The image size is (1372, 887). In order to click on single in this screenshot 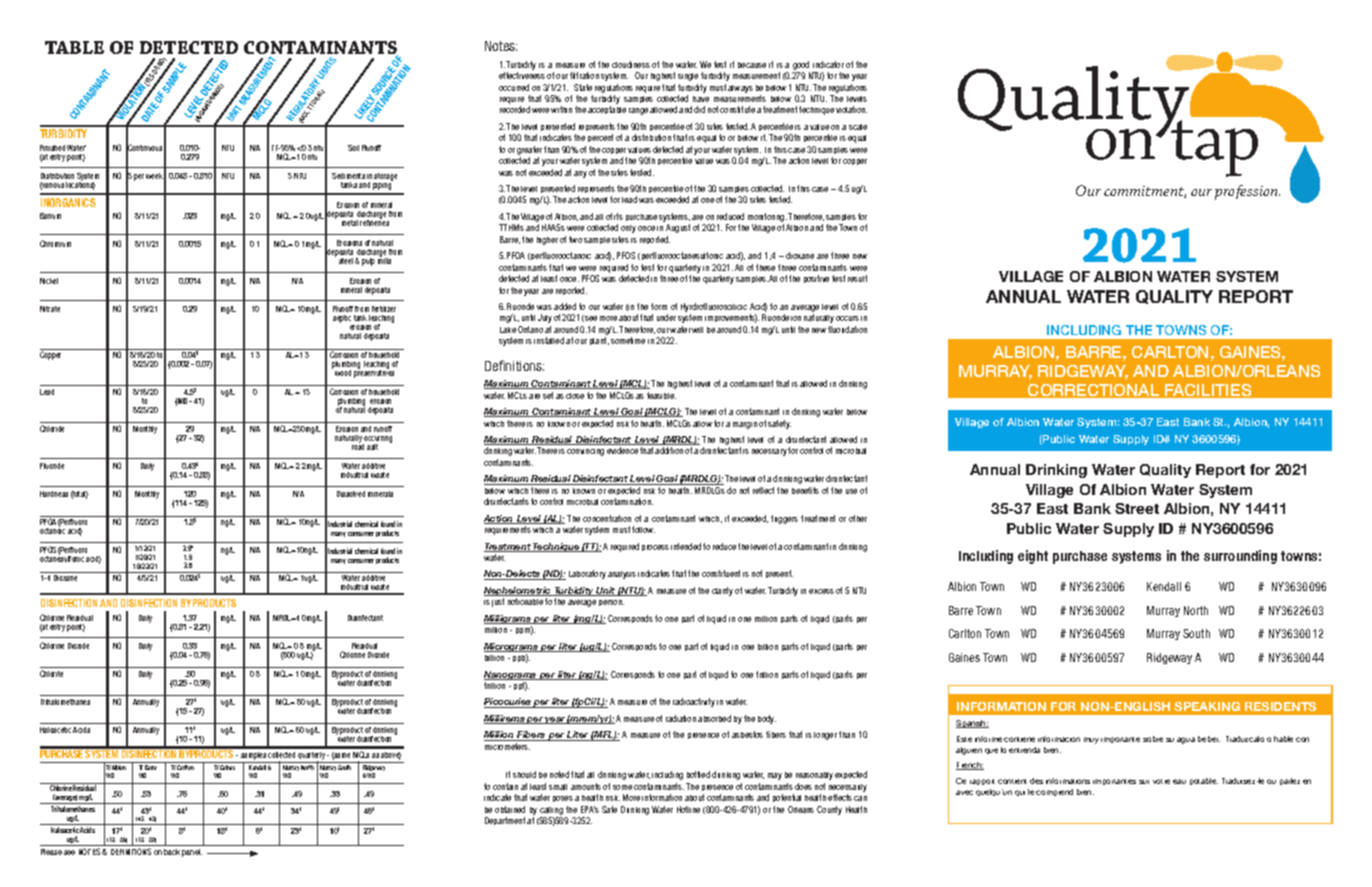, I will do `click(688, 77)`.
